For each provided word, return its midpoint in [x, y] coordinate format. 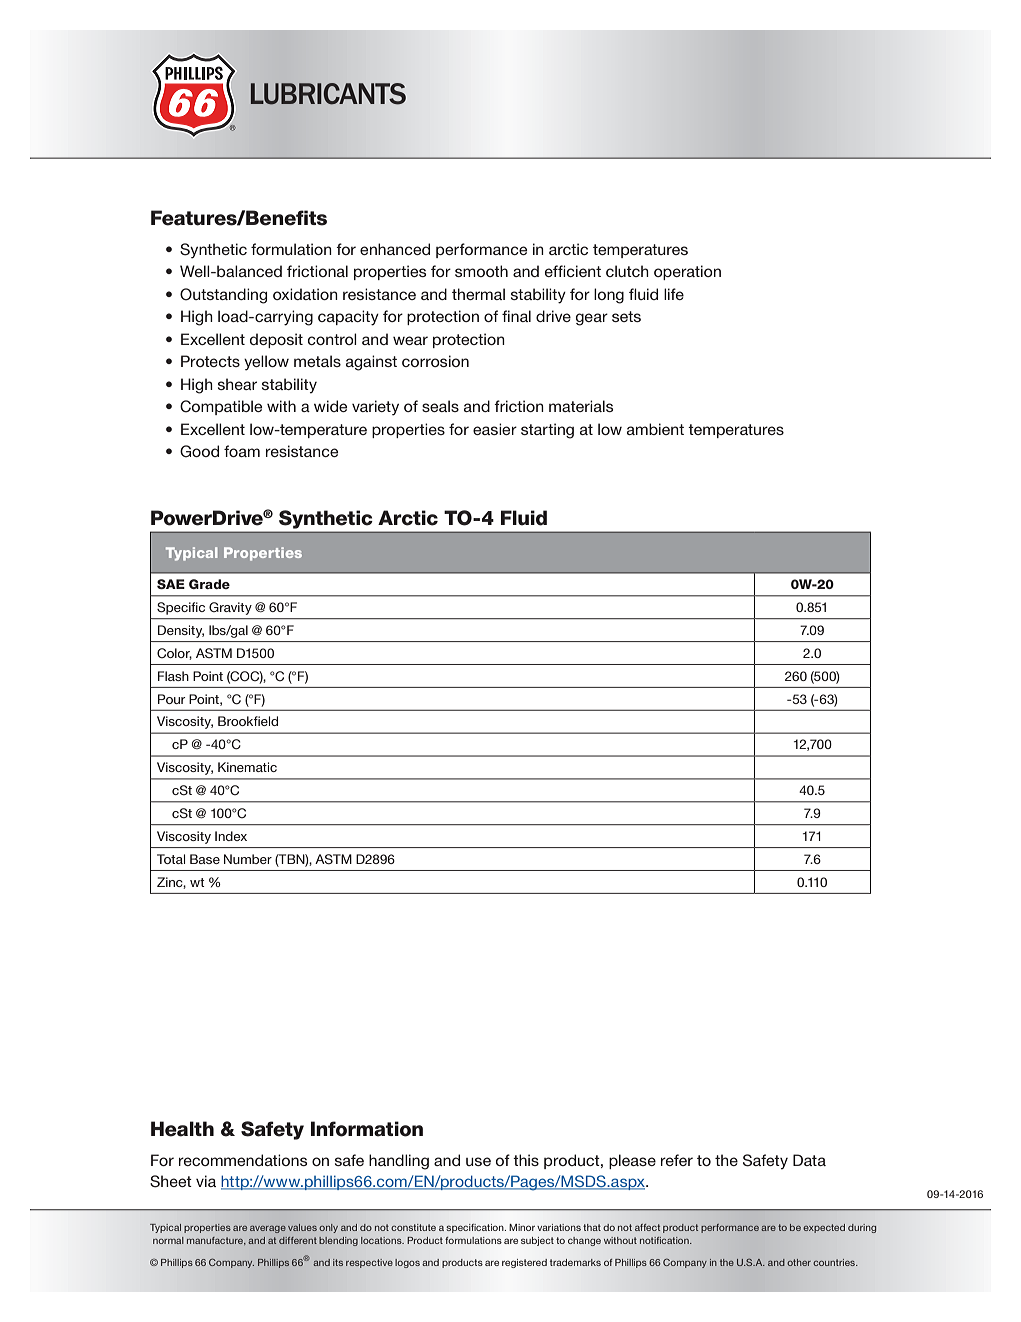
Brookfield [248, 721]
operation [687, 272]
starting [547, 431]
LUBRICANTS [328, 94]
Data [809, 1160]
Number [248, 859]
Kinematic [247, 767]
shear [237, 384]
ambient [655, 429]
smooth [481, 271]
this [526, 1160]
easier [495, 429]
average [268, 1229]
